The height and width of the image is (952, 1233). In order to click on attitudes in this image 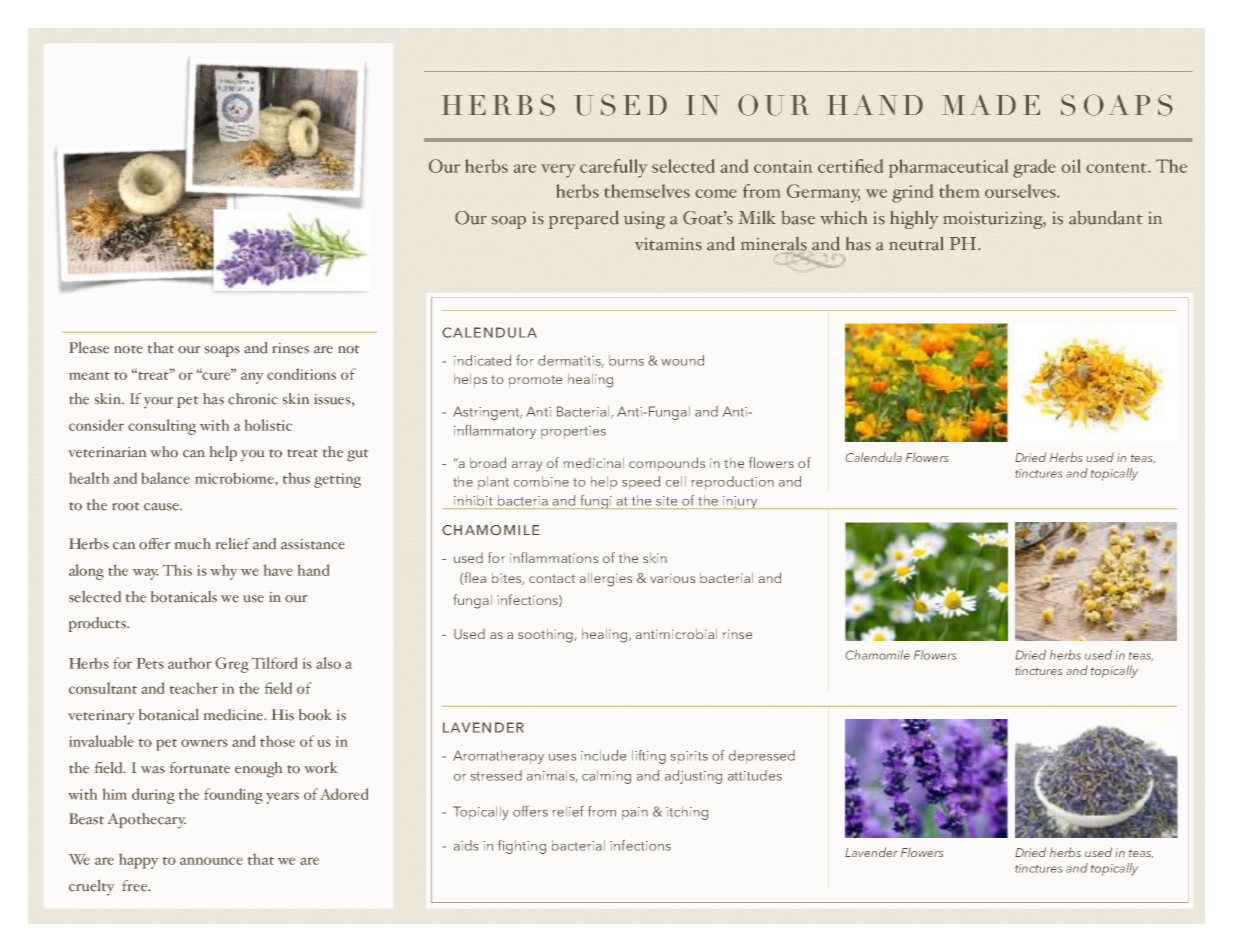, I will do `click(755, 775)`.
